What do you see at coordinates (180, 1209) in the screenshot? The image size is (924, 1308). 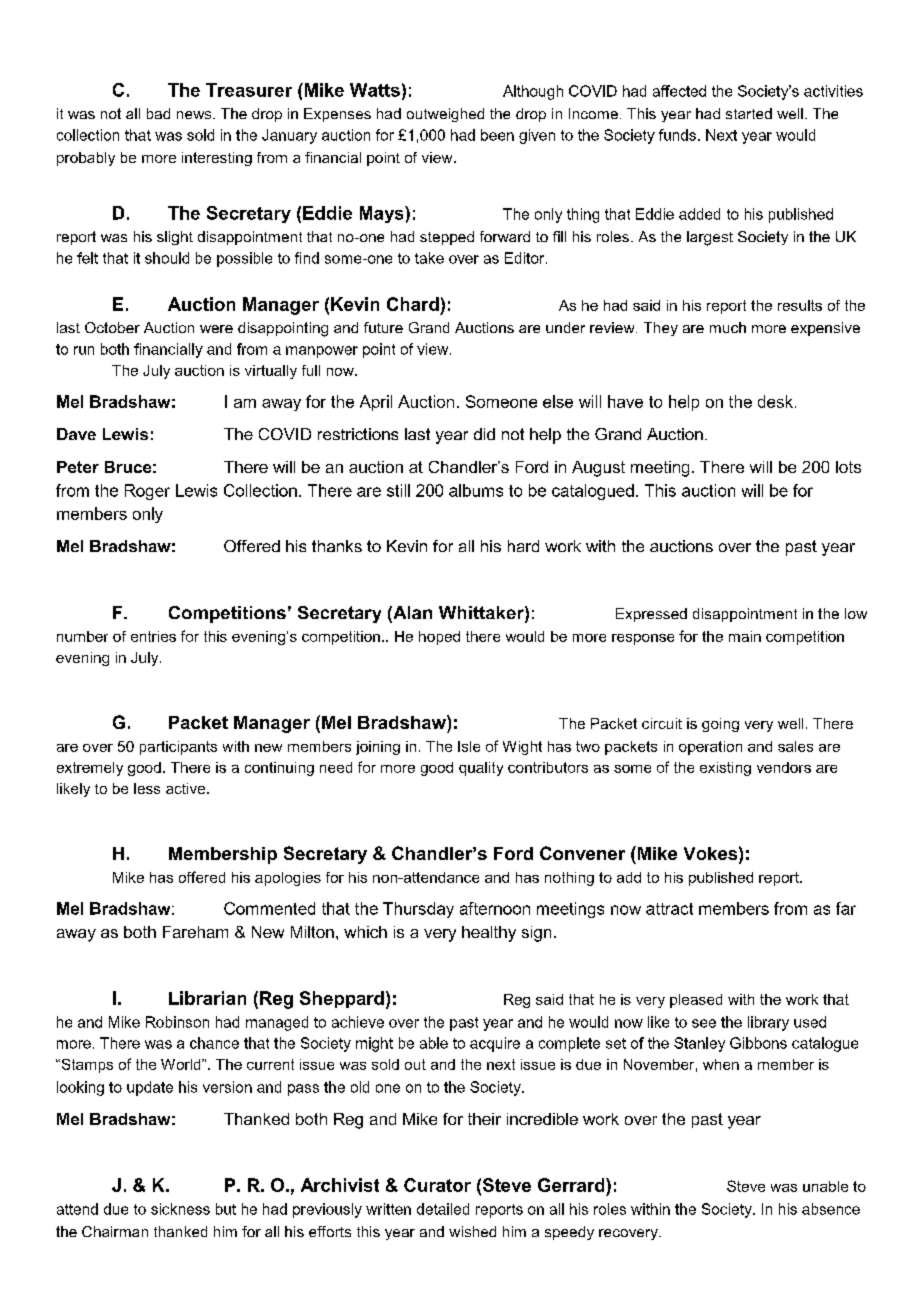 I see `sickness` at bounding box center [180, 1209].
